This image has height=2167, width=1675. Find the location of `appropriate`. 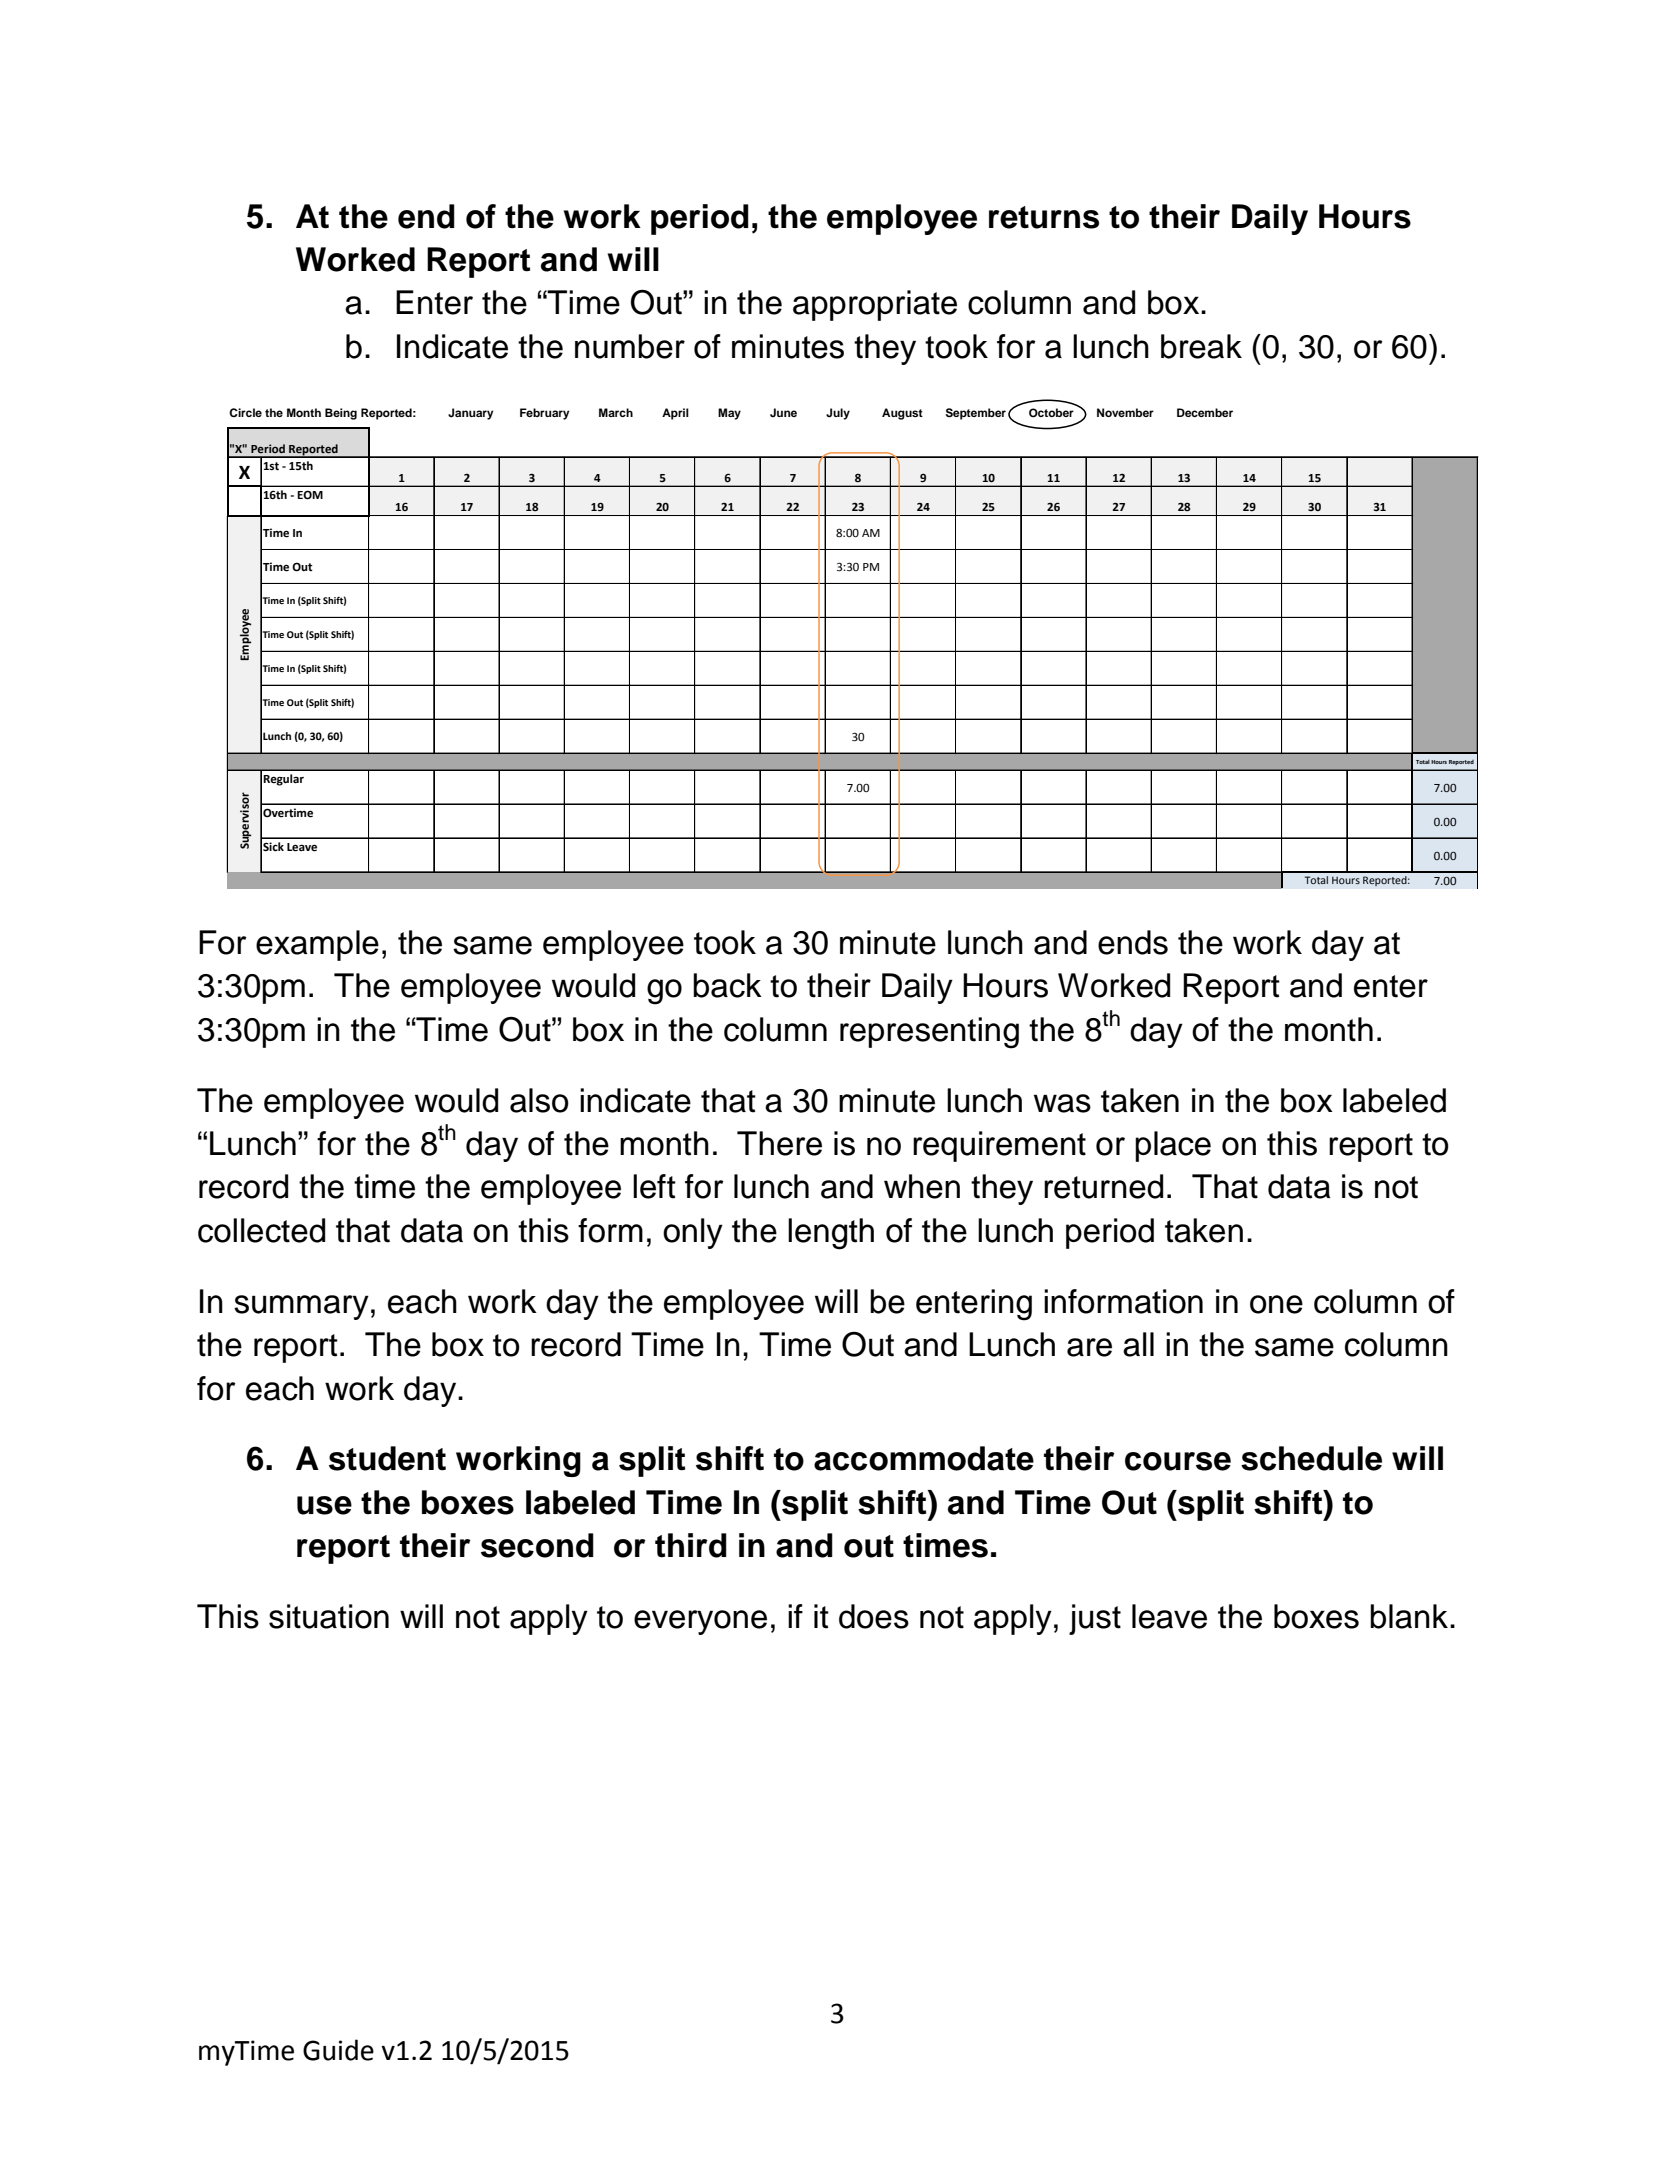

appropriate is located at coordinates (875, 305).
